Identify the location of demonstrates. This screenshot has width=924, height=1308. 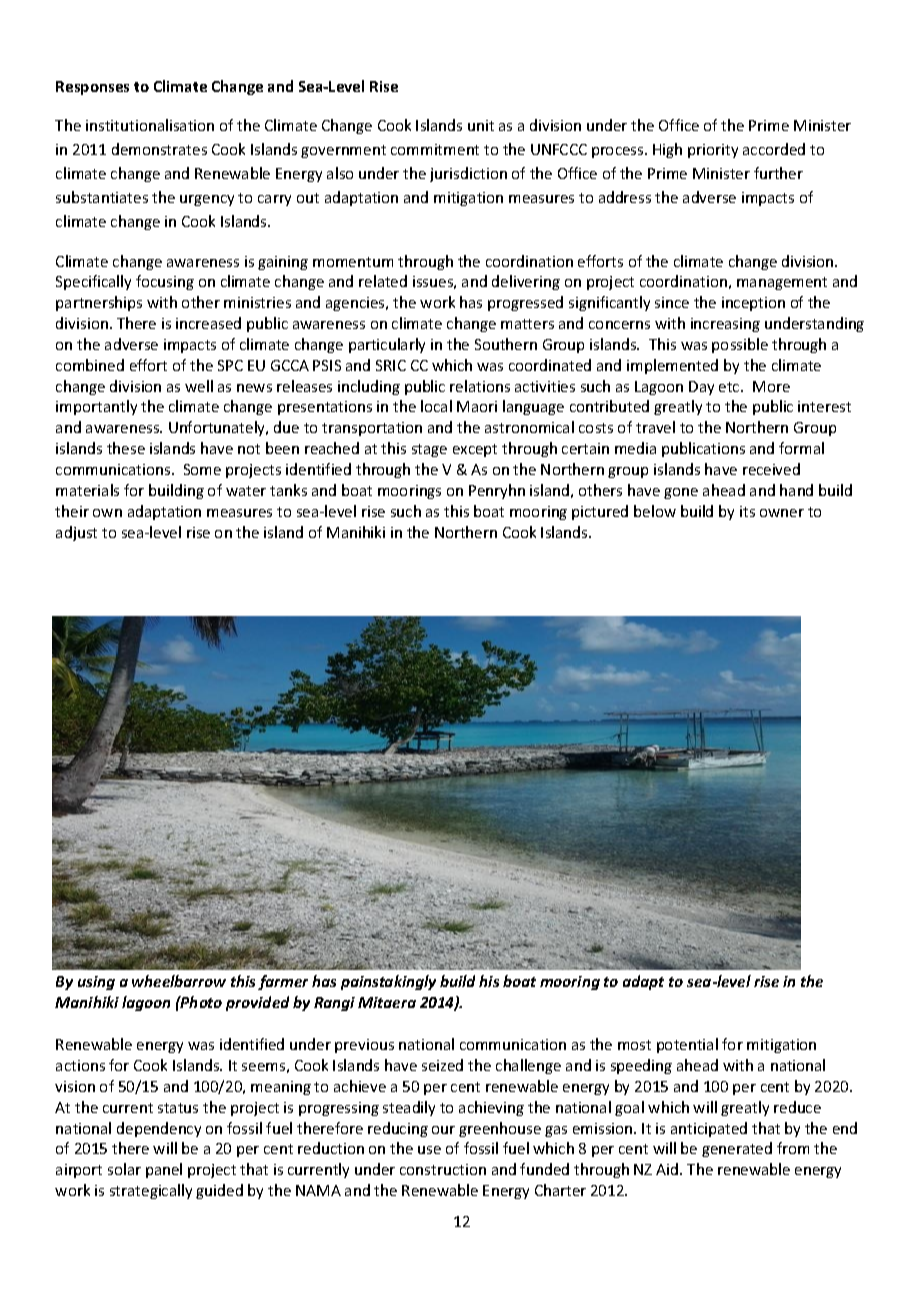
(159, 149).
